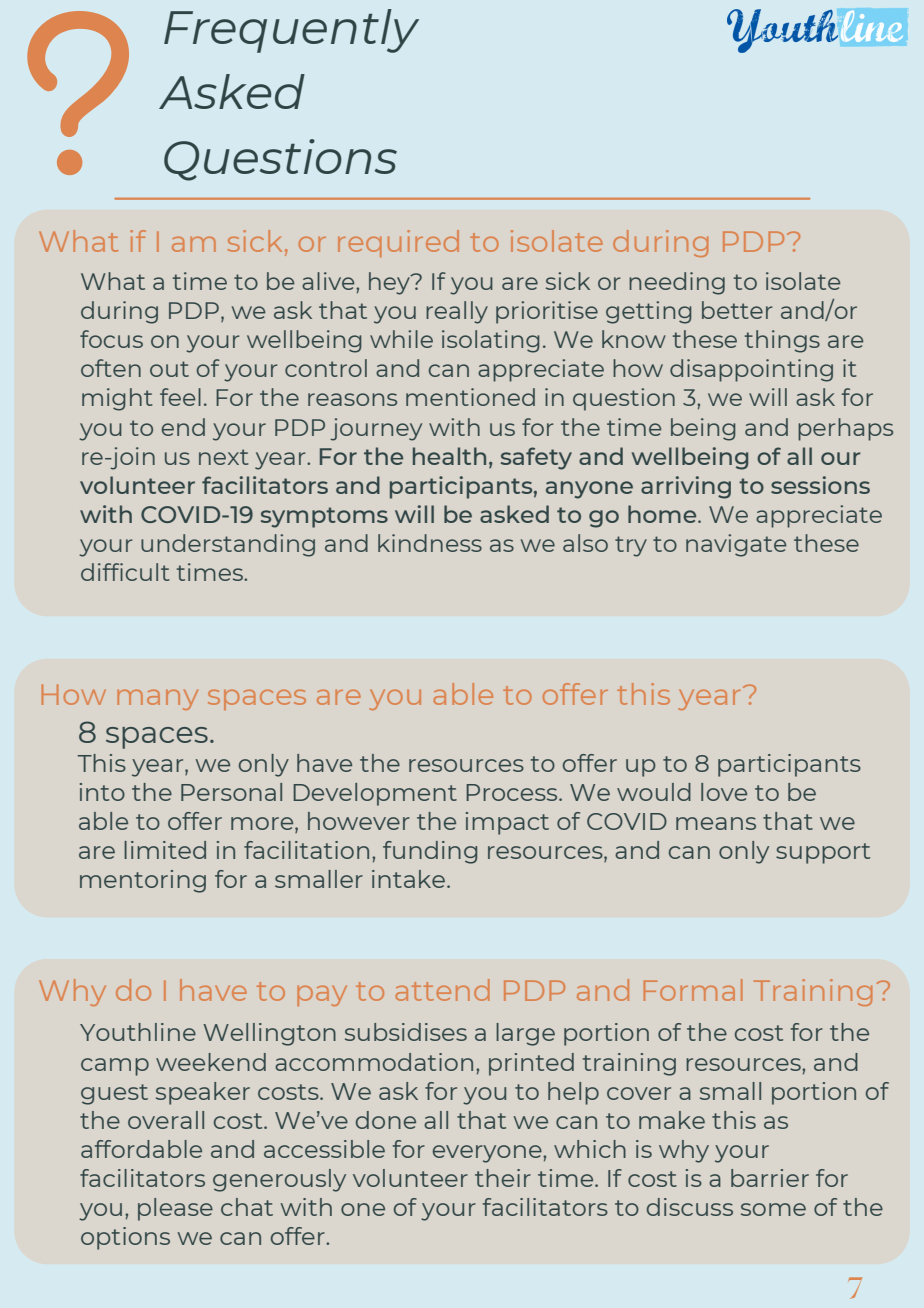  I want to click on some, so click(773, 1209).
